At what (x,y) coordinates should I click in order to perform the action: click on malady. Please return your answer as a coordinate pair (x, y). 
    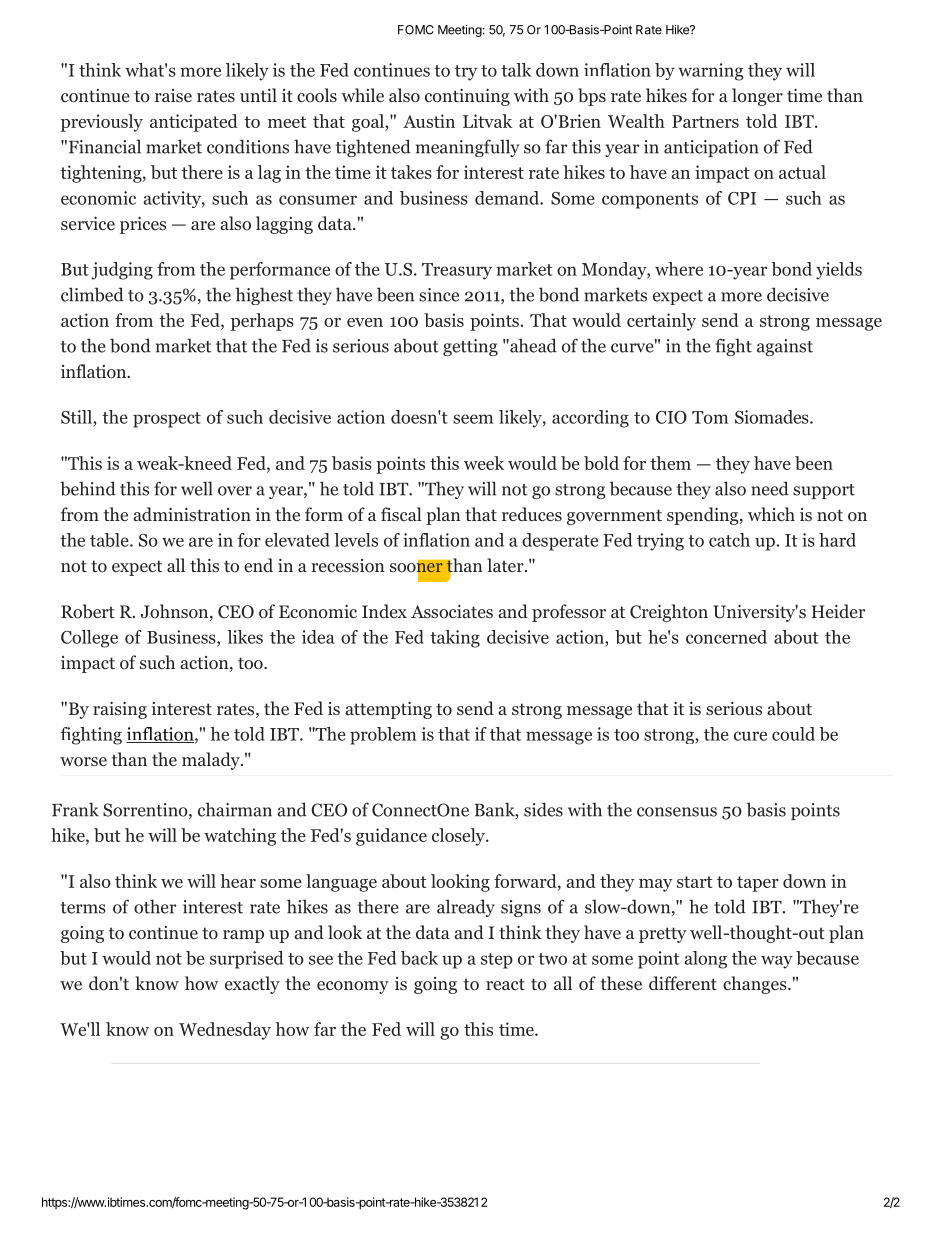
    Looking at the image, I should click on (212, 761).
